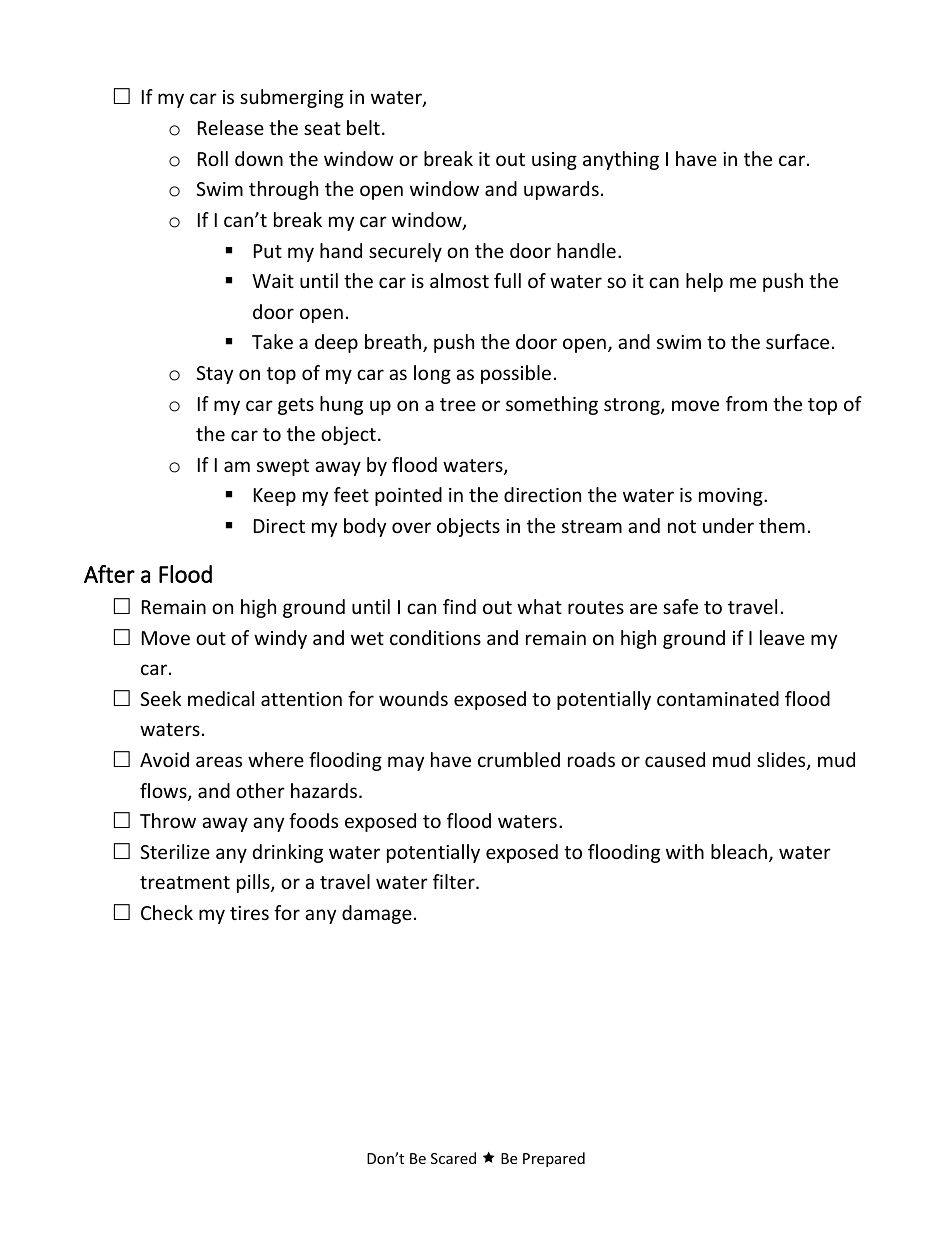 The width and height of the image is (952, 1233). I want to click on over, so click(411, 527).
